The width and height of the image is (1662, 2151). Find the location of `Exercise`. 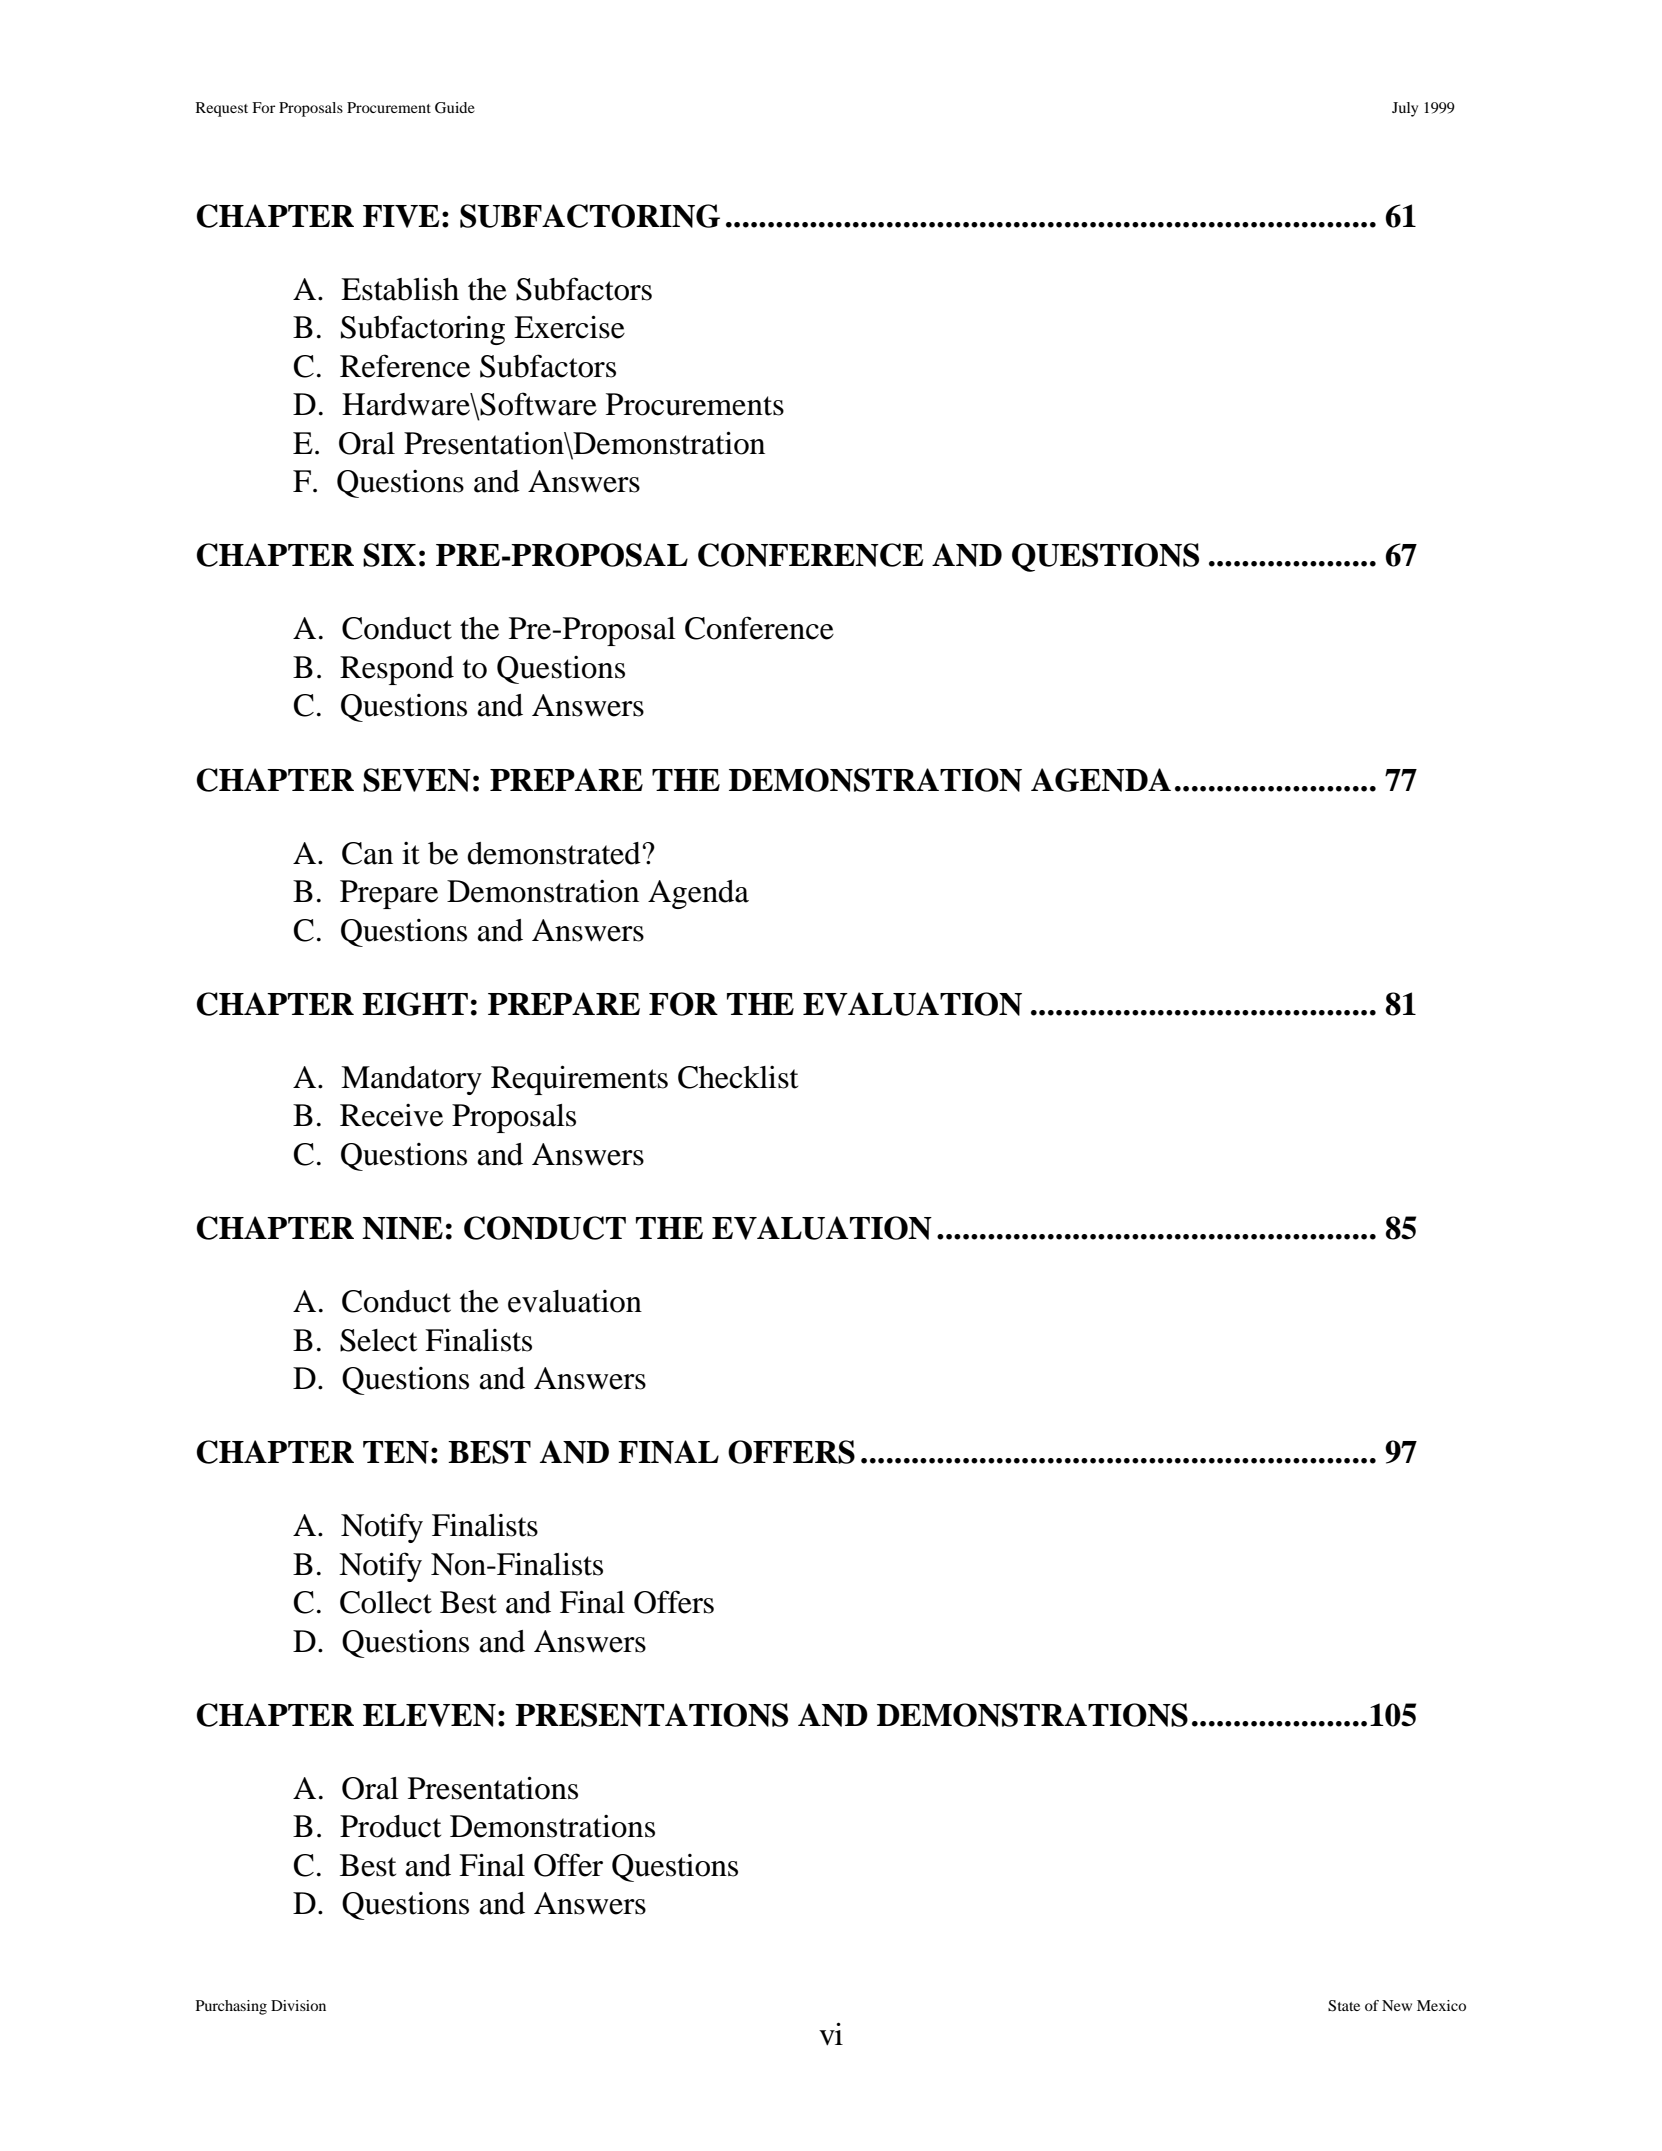

Exercise is located at coordinates (569, 327).
